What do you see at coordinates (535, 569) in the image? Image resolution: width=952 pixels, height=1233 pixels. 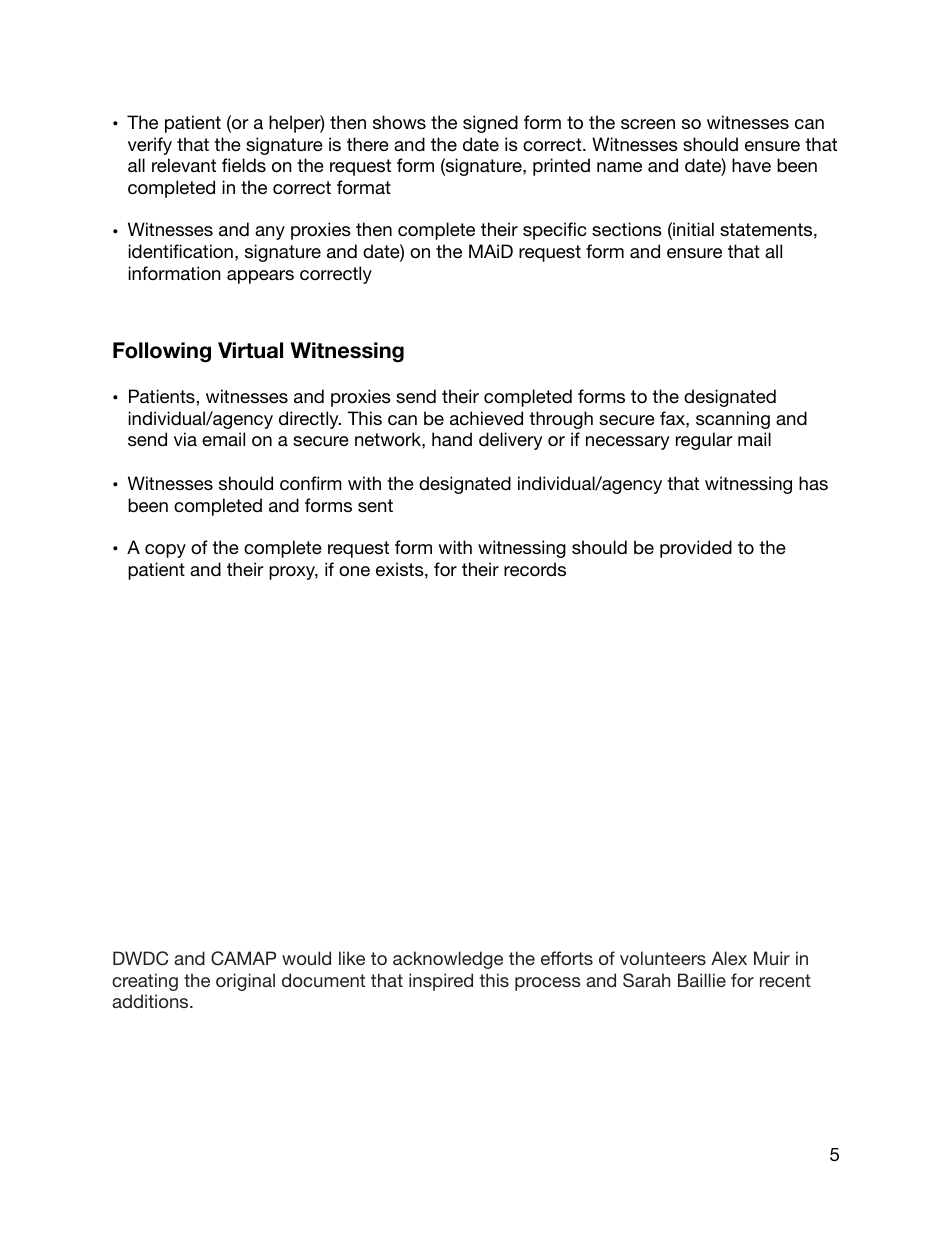 I see `records` at bounding box center [535, 569].
